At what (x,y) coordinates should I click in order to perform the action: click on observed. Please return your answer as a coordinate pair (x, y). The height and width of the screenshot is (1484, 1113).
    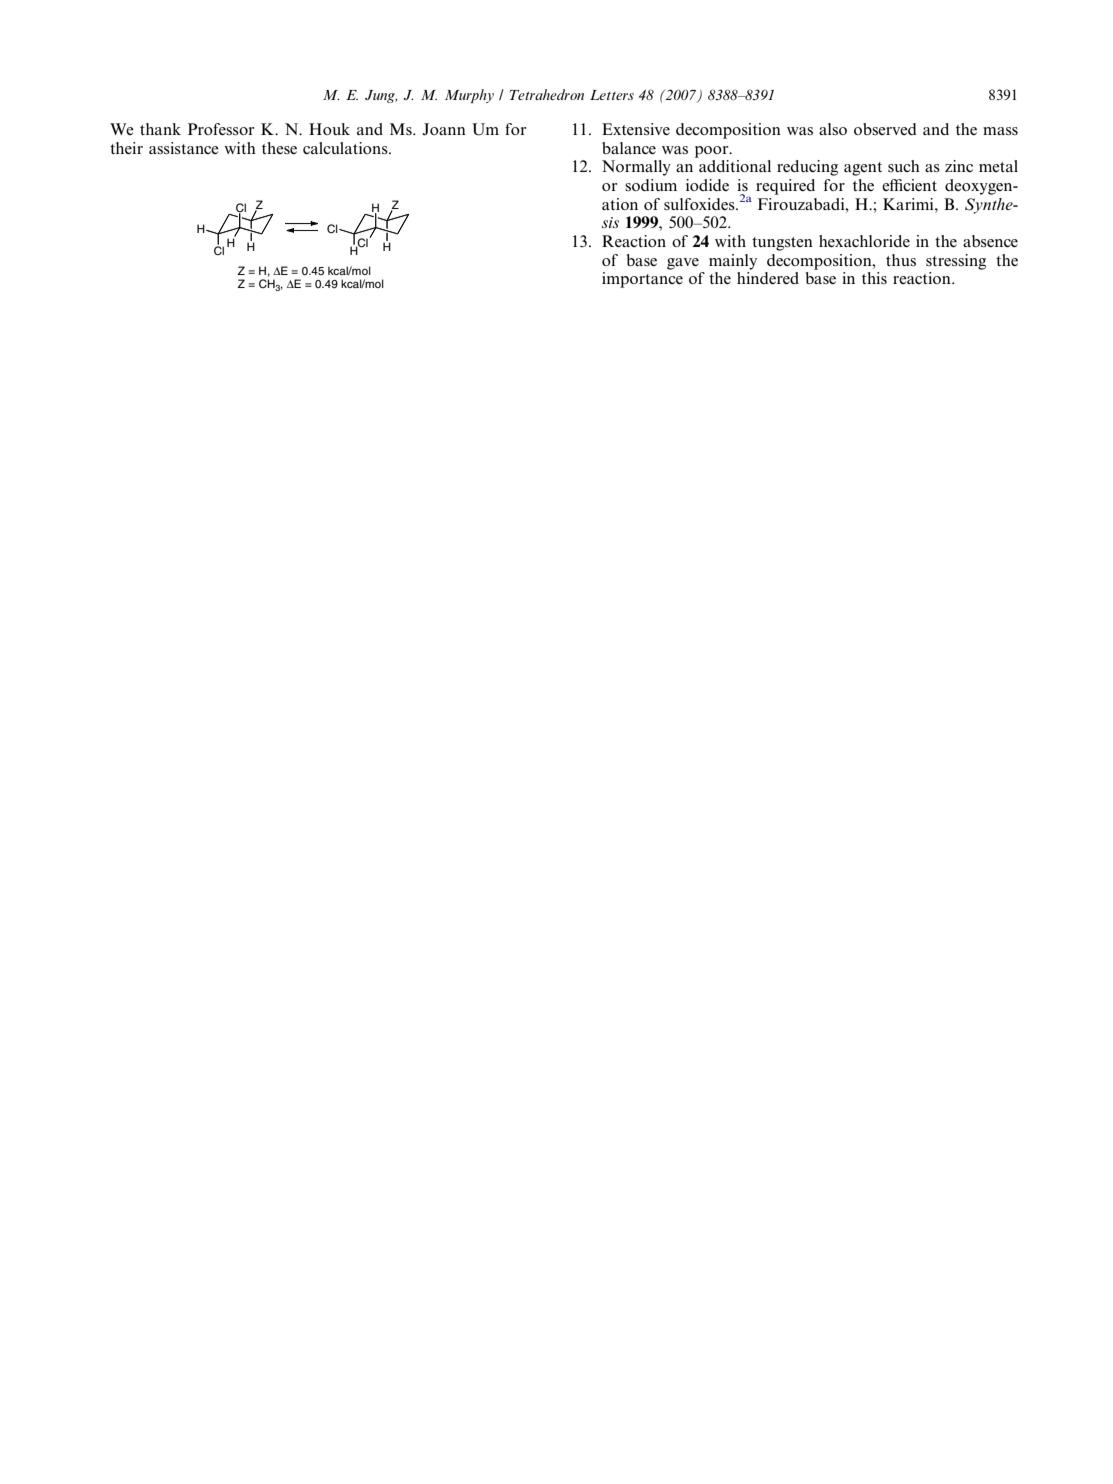
    Looking at the image, I should click on (885, 129).
